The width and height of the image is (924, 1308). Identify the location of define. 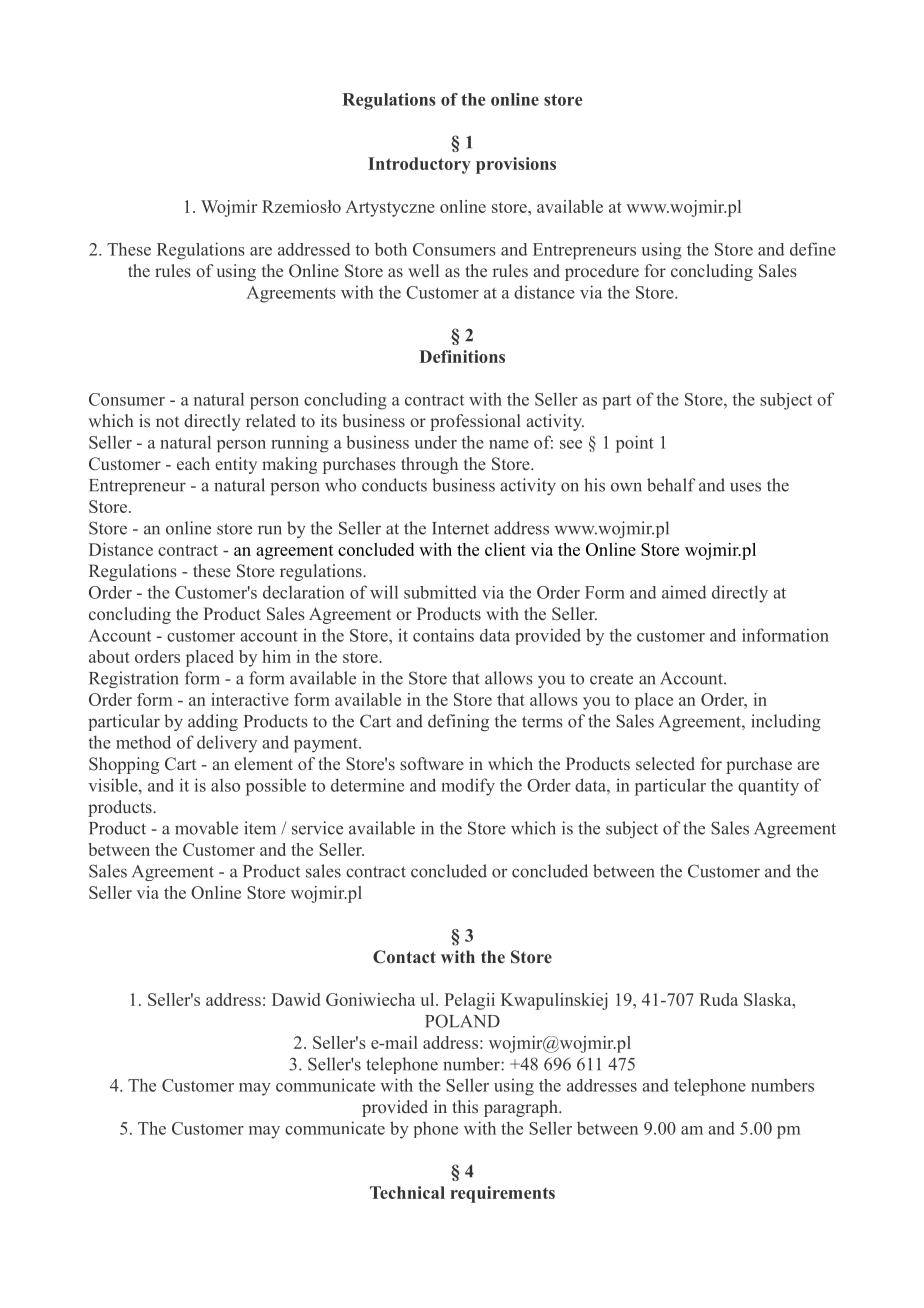
(813, 249).
